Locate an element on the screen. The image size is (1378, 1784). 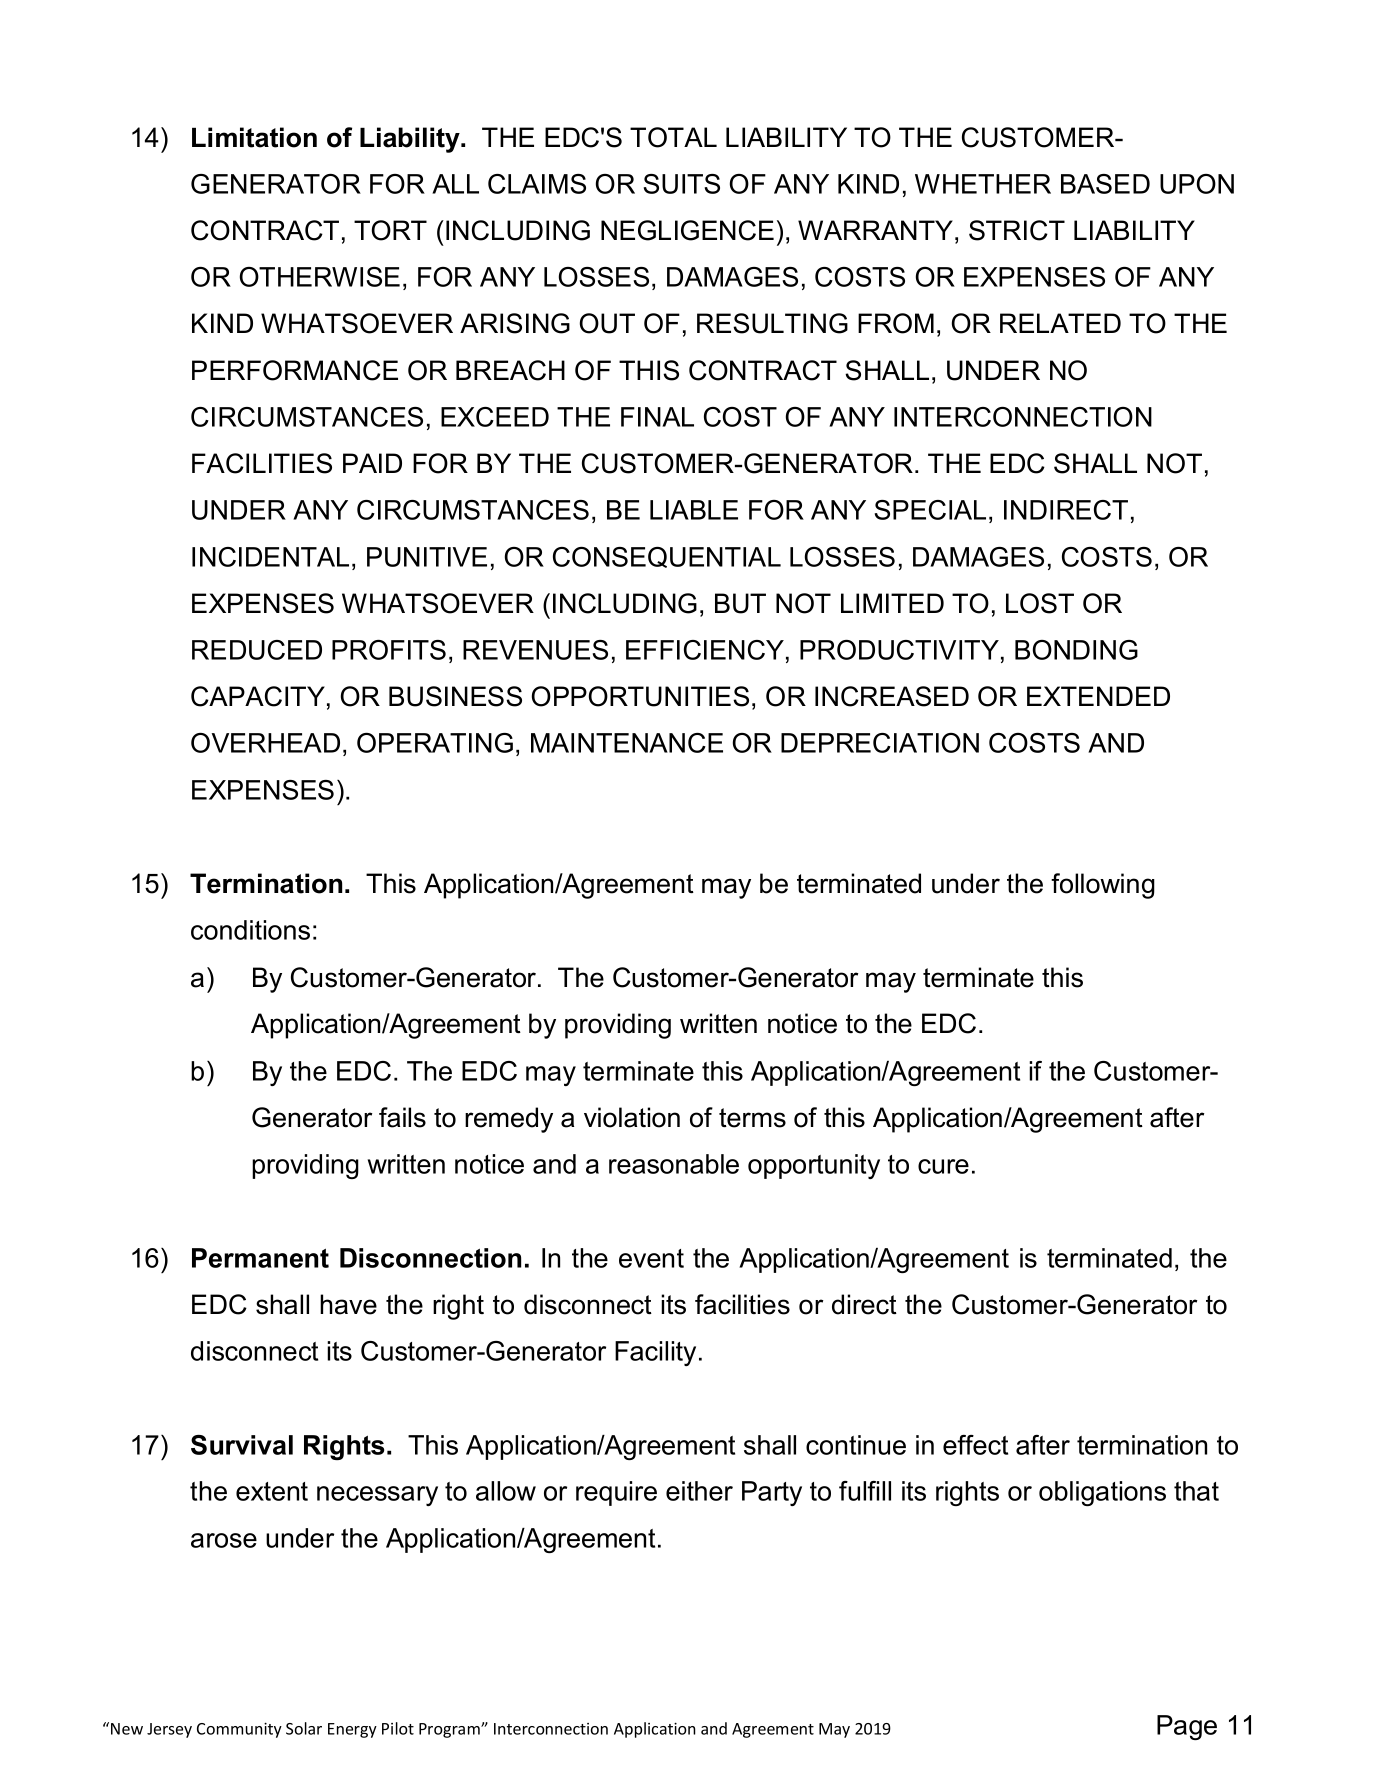
BASED is located at coordinates (1105, 184).
